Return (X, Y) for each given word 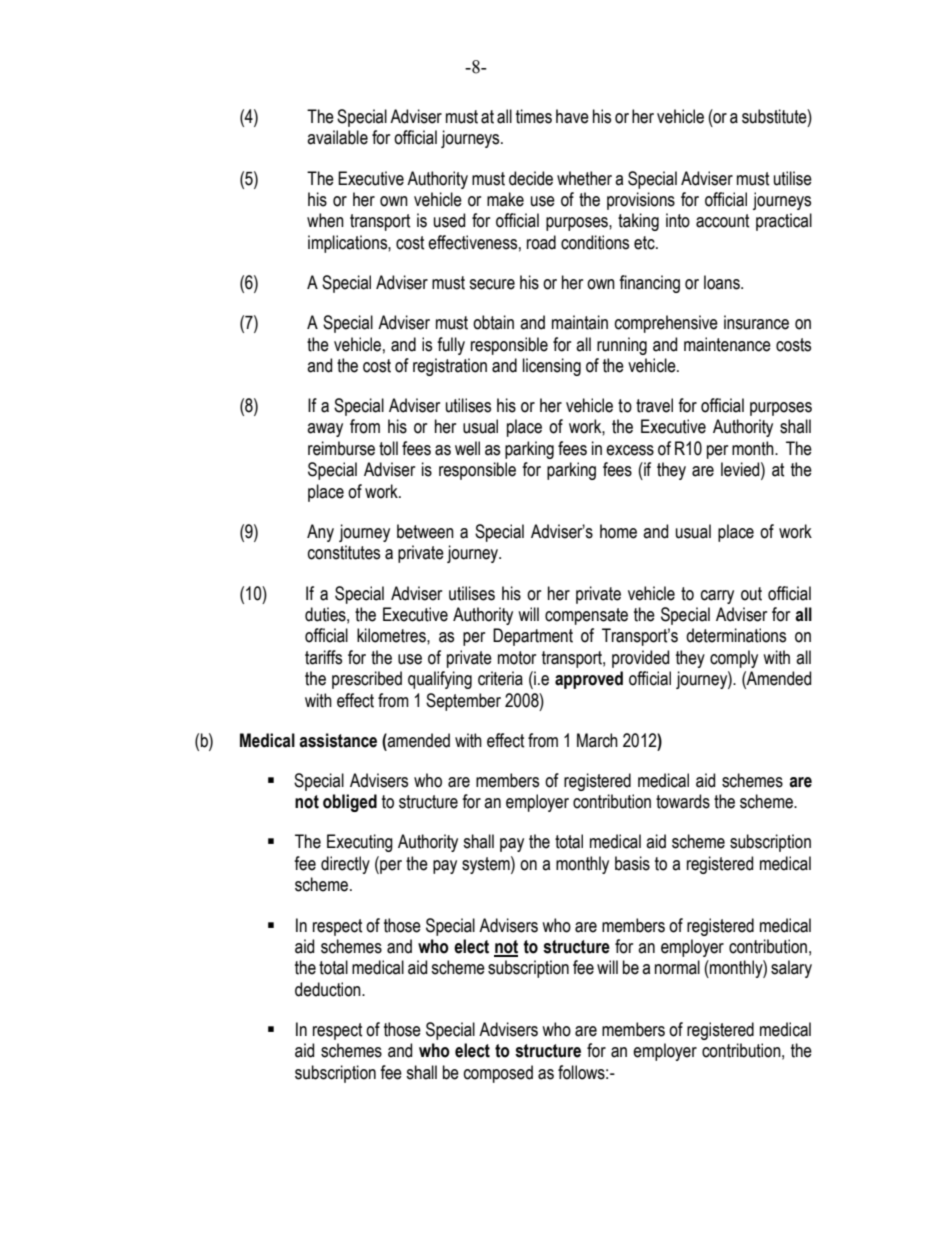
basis (632, 863)
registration (450, 367)
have (572, 116)
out (751, 594)
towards (683, 801)
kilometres (392, 635)
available (337, 137)
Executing (360, 843)
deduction (329, 989)
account (723, 221)
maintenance (727, 344)
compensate (586, 616)
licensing (552, 367)
